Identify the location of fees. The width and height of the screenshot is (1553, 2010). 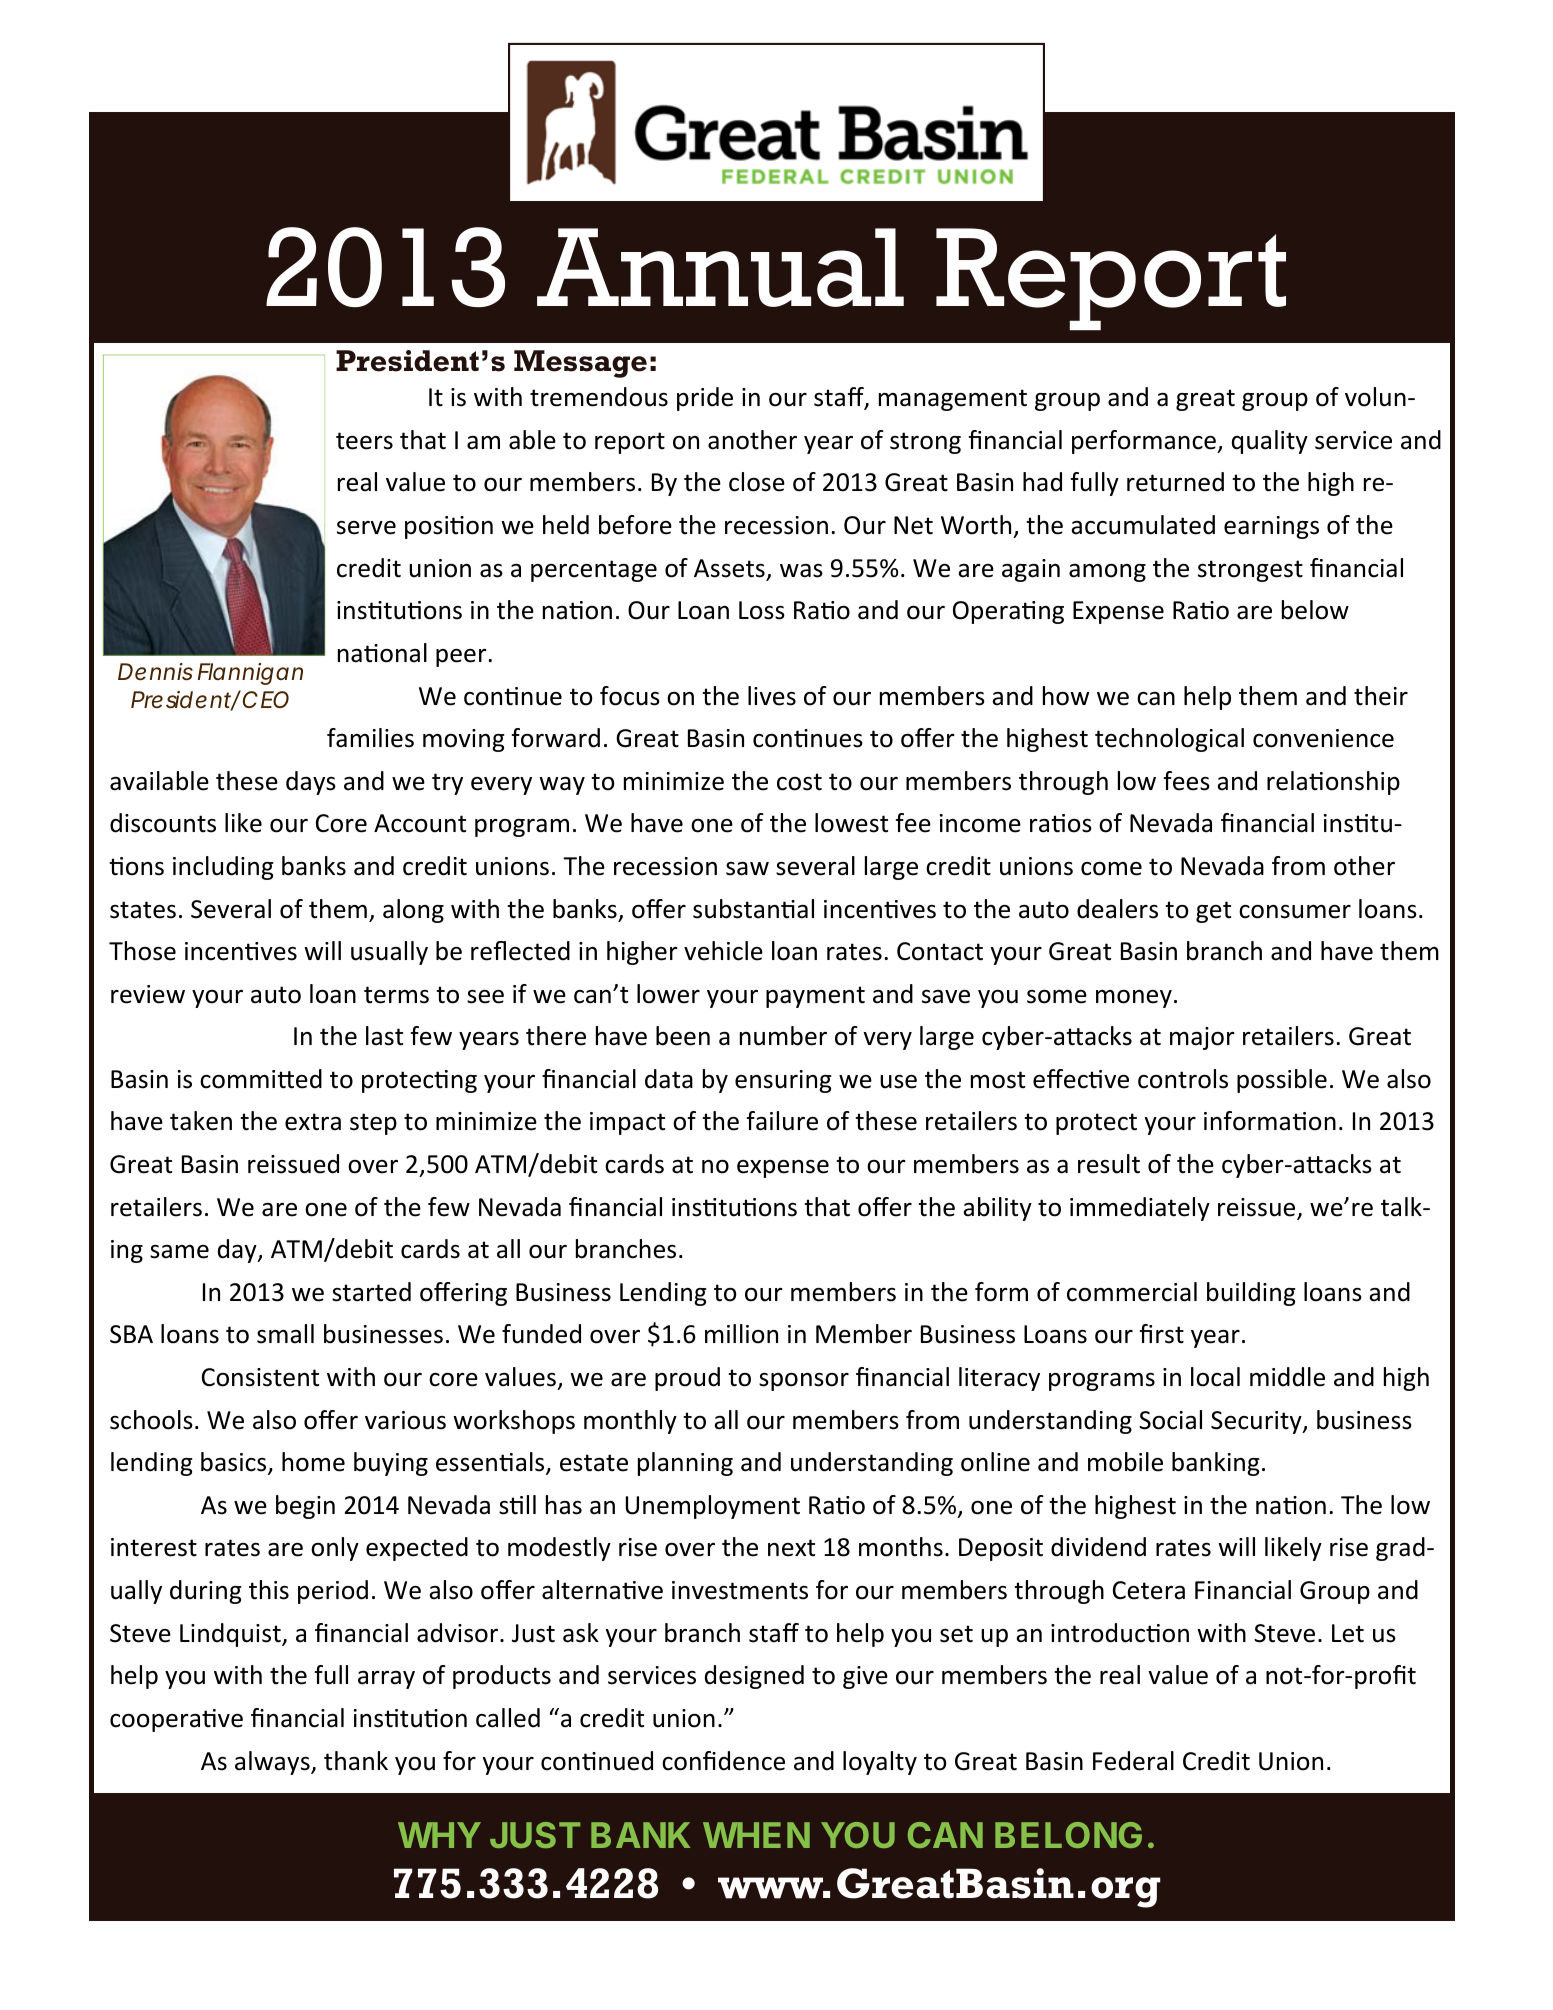
(1187, 781).
